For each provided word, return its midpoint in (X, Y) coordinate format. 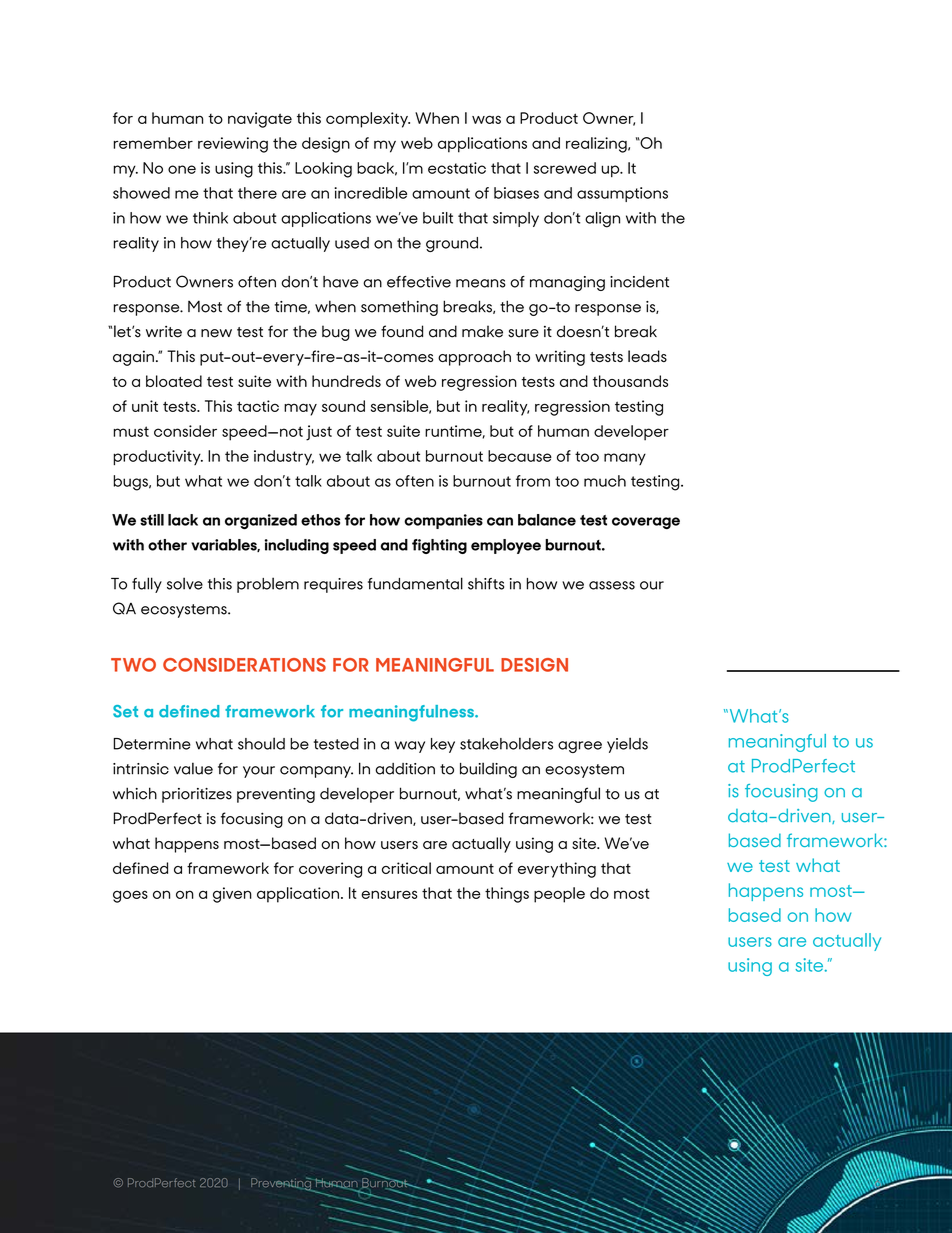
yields (627, 745)
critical (406, 868)
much (605, 481)
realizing (597, 145)
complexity (368, 120)
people (559, 895)
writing (560, 358)
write (164, 332)
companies (443, 521)
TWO (133, 665)
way (410, 747)
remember (153, 143)
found (402, 331)
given (232, 895)
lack (183, 520)
